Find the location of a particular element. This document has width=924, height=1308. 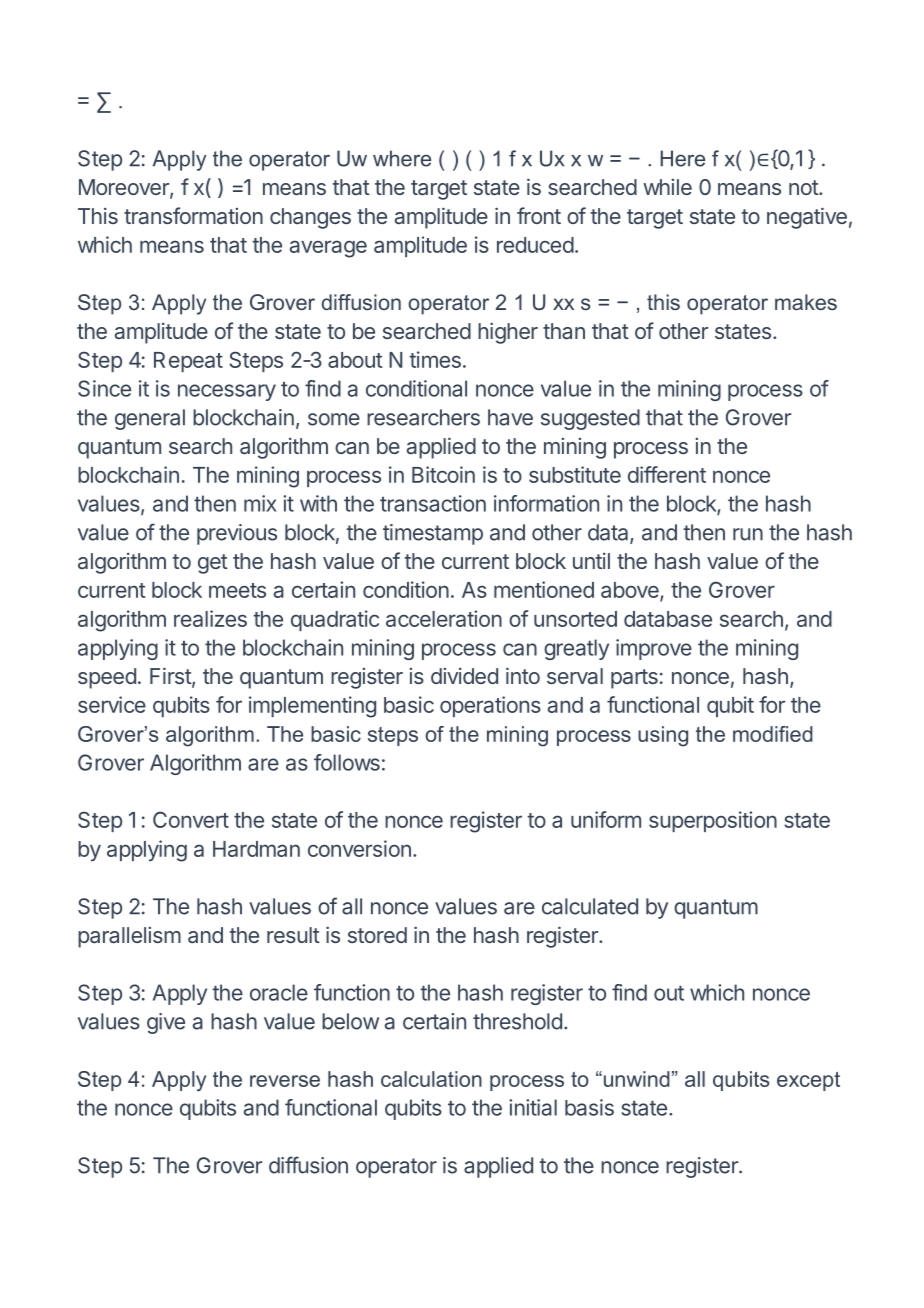

follows is located at coordinates (347, 762).
